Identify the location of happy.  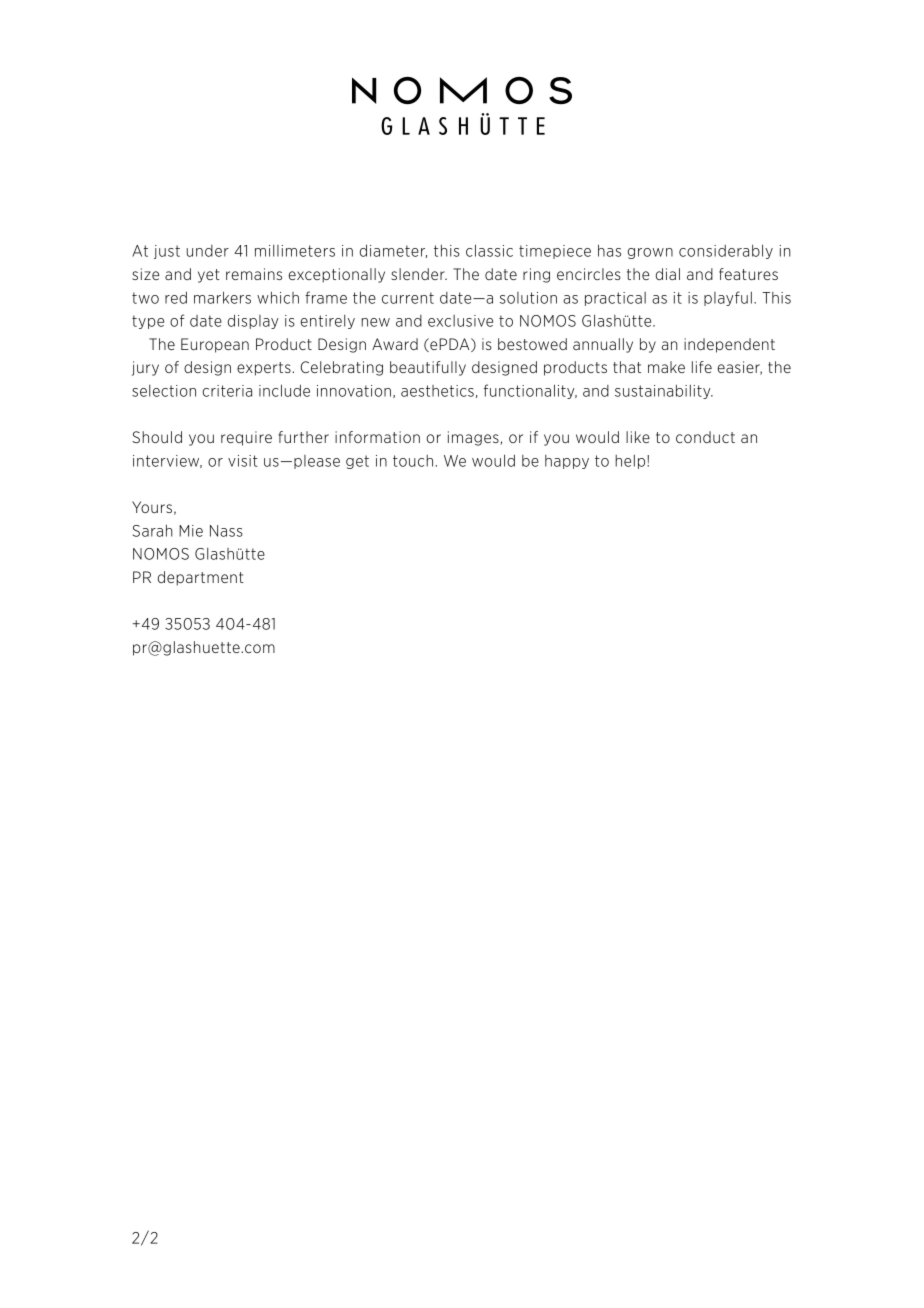
(567, 462).
